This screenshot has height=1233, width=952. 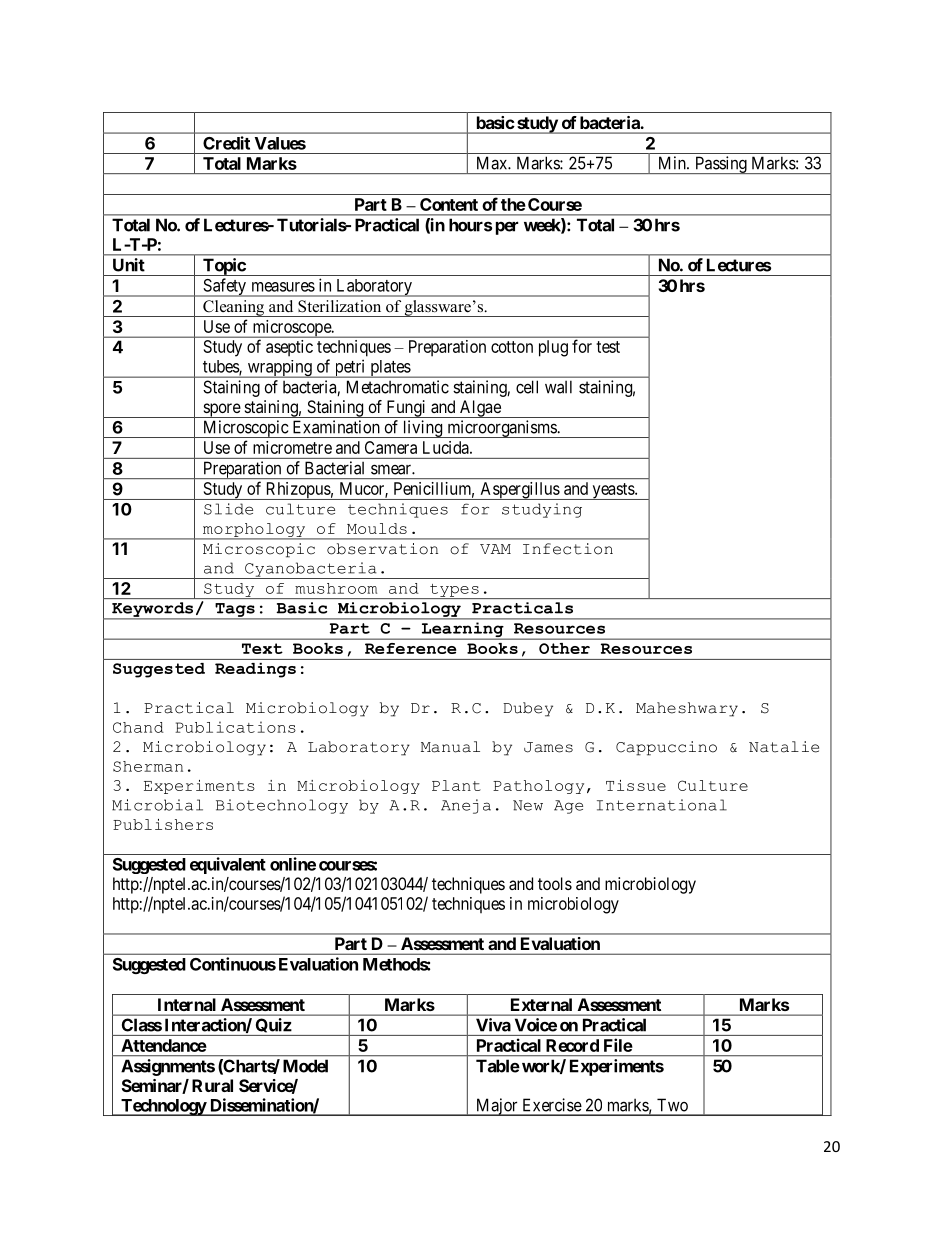 What do you see at coordinates (283, 287) in the screenshot?
I see `measures` at bounding box center [283, 287].
